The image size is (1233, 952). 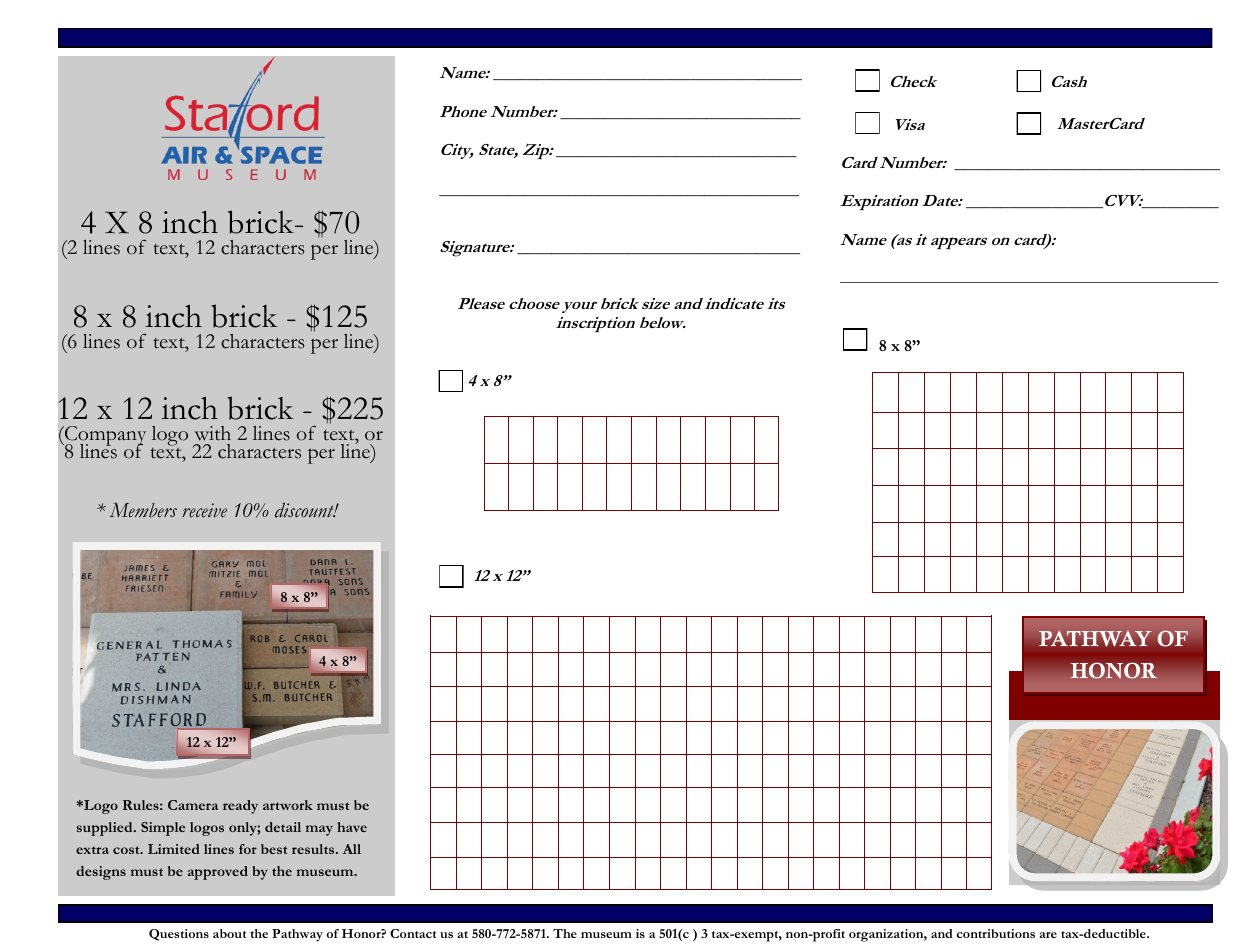 I want to click on have, so click(x=352, y=827).
